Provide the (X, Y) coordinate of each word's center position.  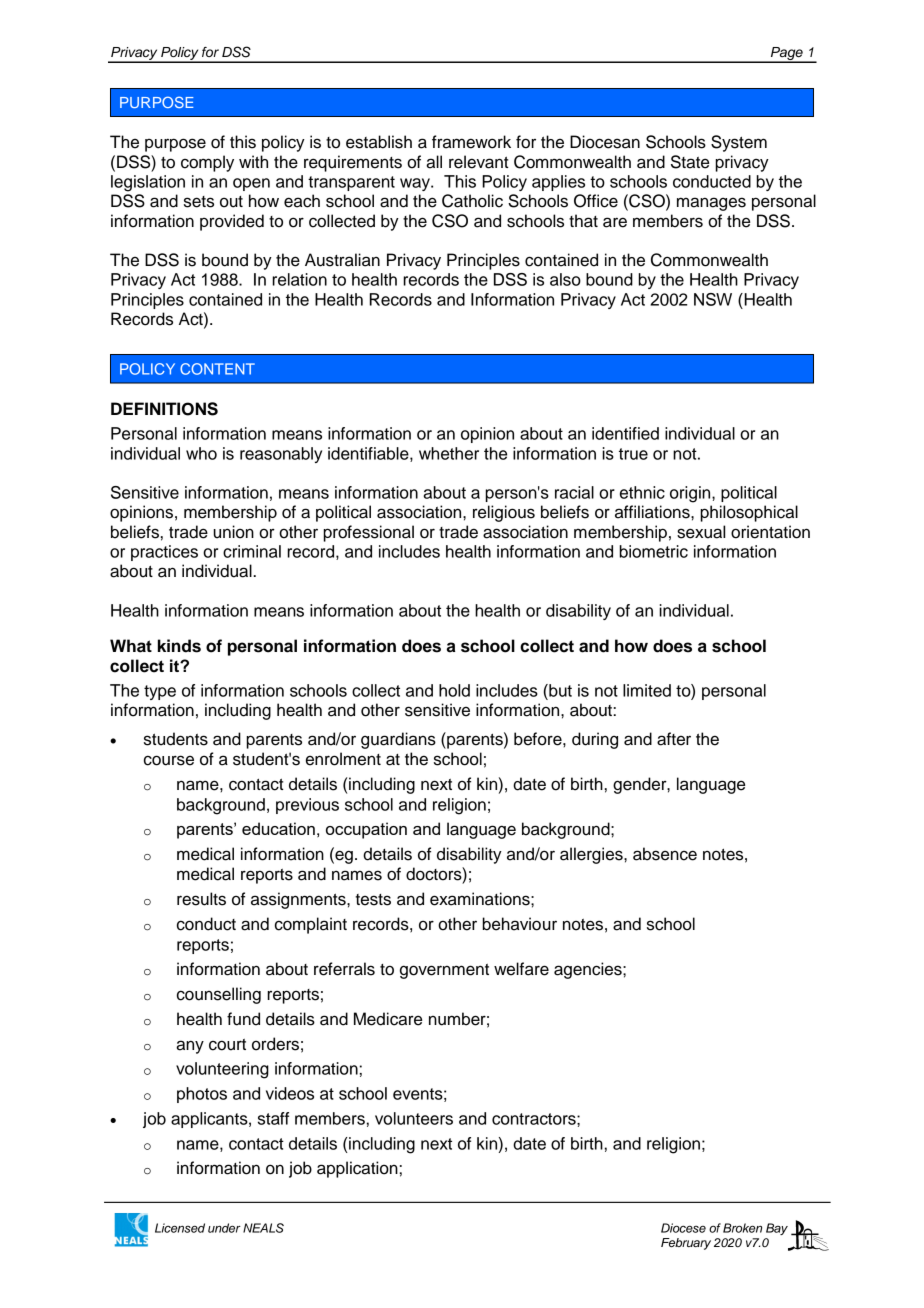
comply (207, 163)
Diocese (683, 1228)
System (739, 143)
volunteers (414, 1118)
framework (471, 142)
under (224, 1228)
